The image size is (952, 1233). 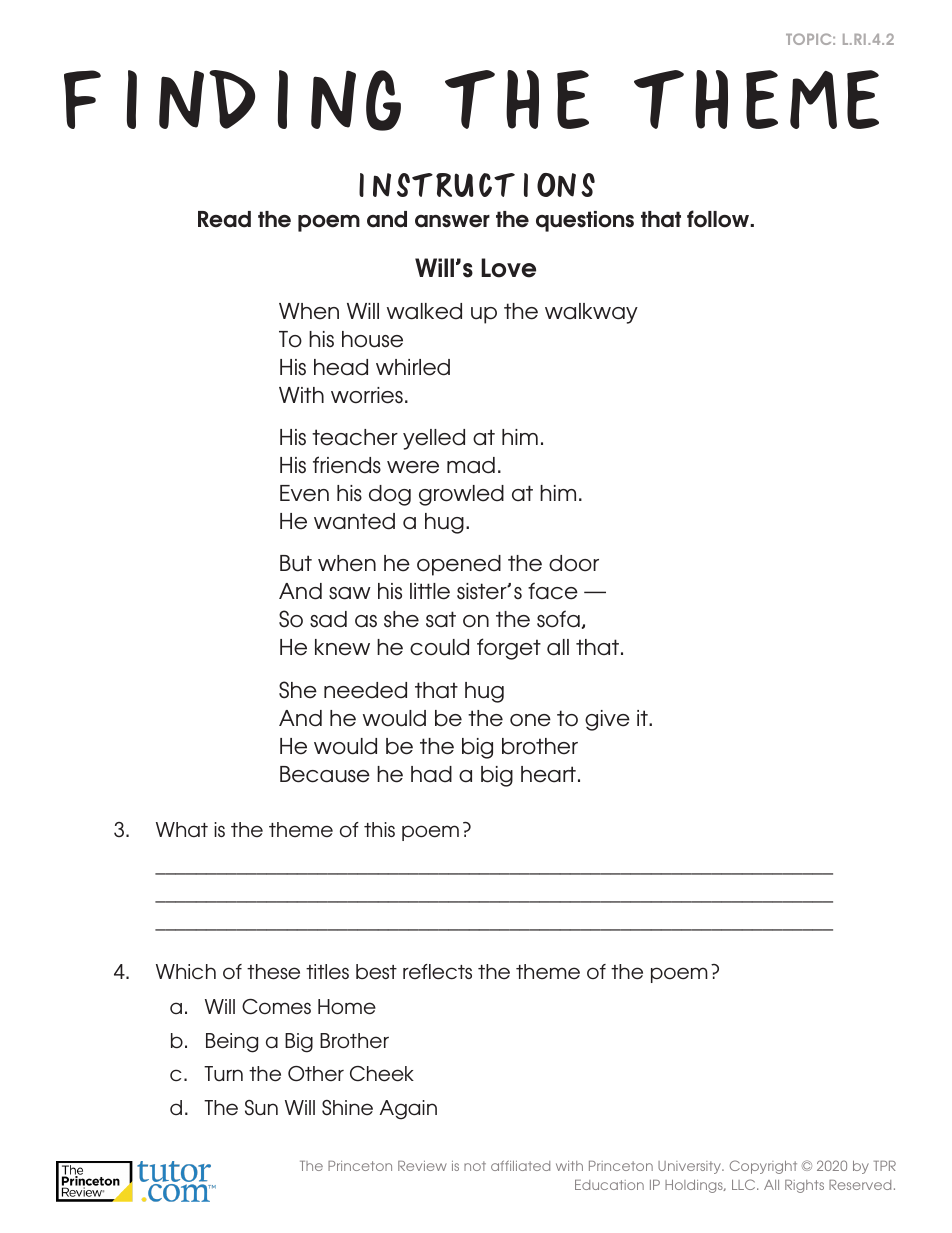 I want to click on Copyright, so click(x=763, y=1167).
